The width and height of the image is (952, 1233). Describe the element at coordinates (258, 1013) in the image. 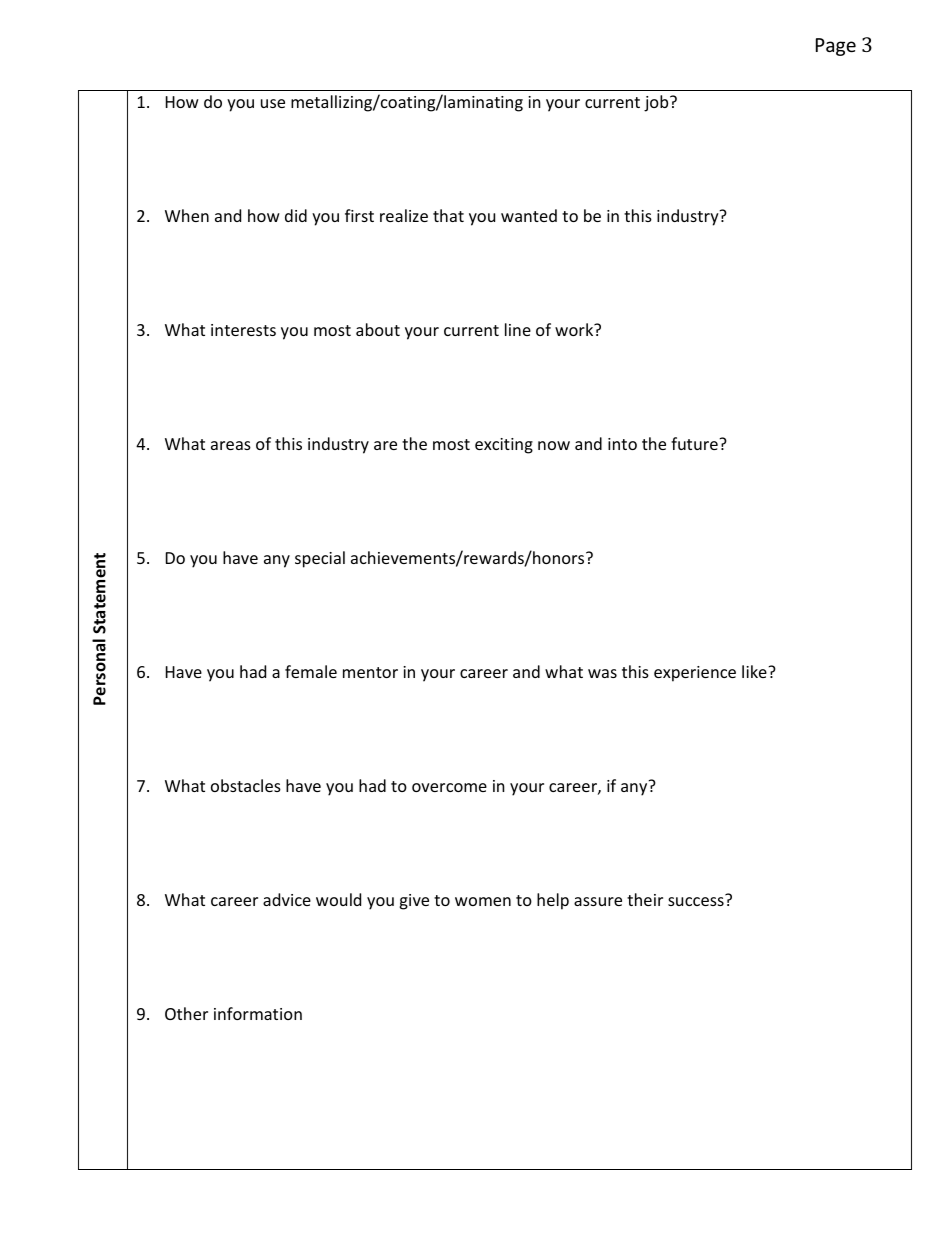

I see `information` at that location.
